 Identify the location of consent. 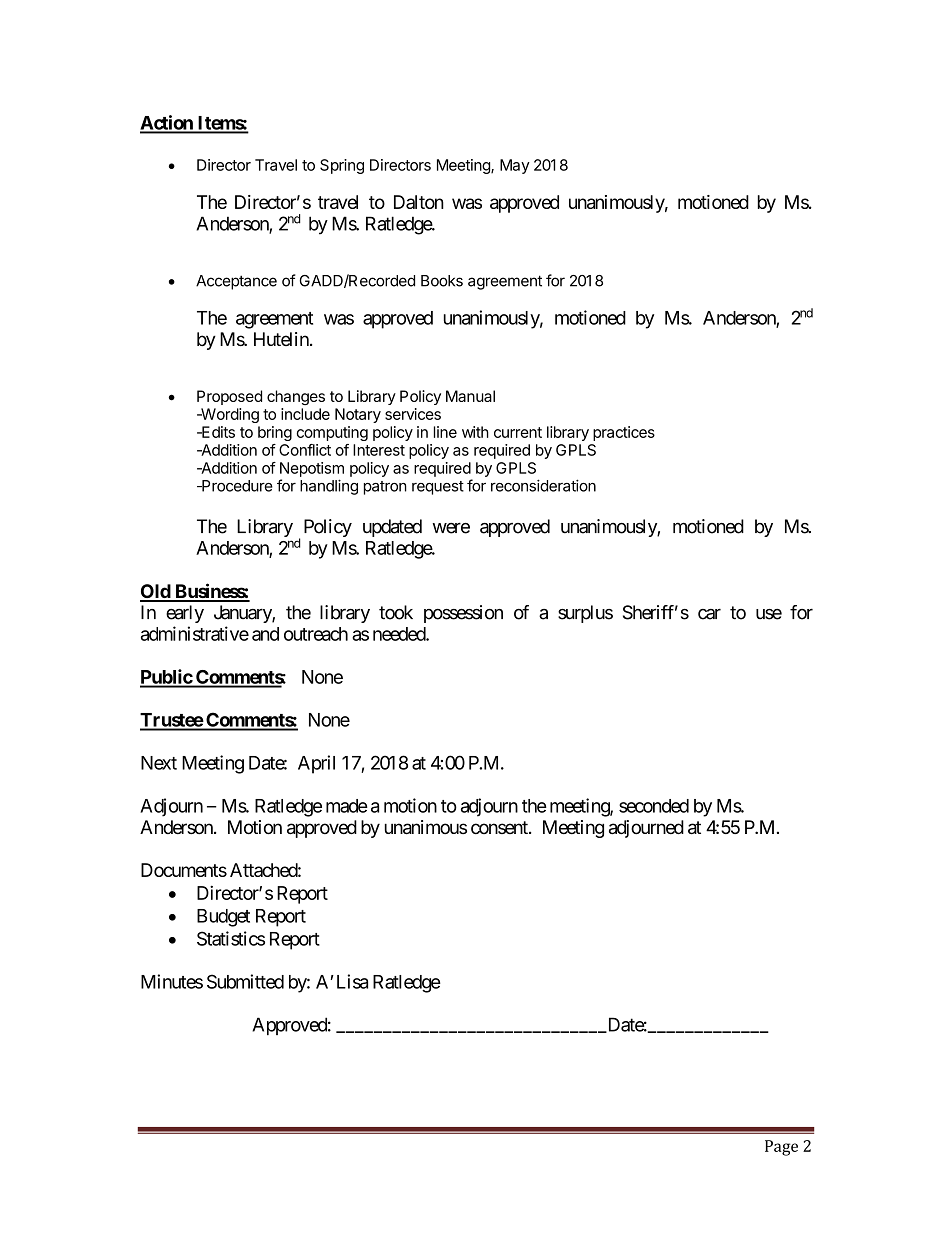
(500, 827).
